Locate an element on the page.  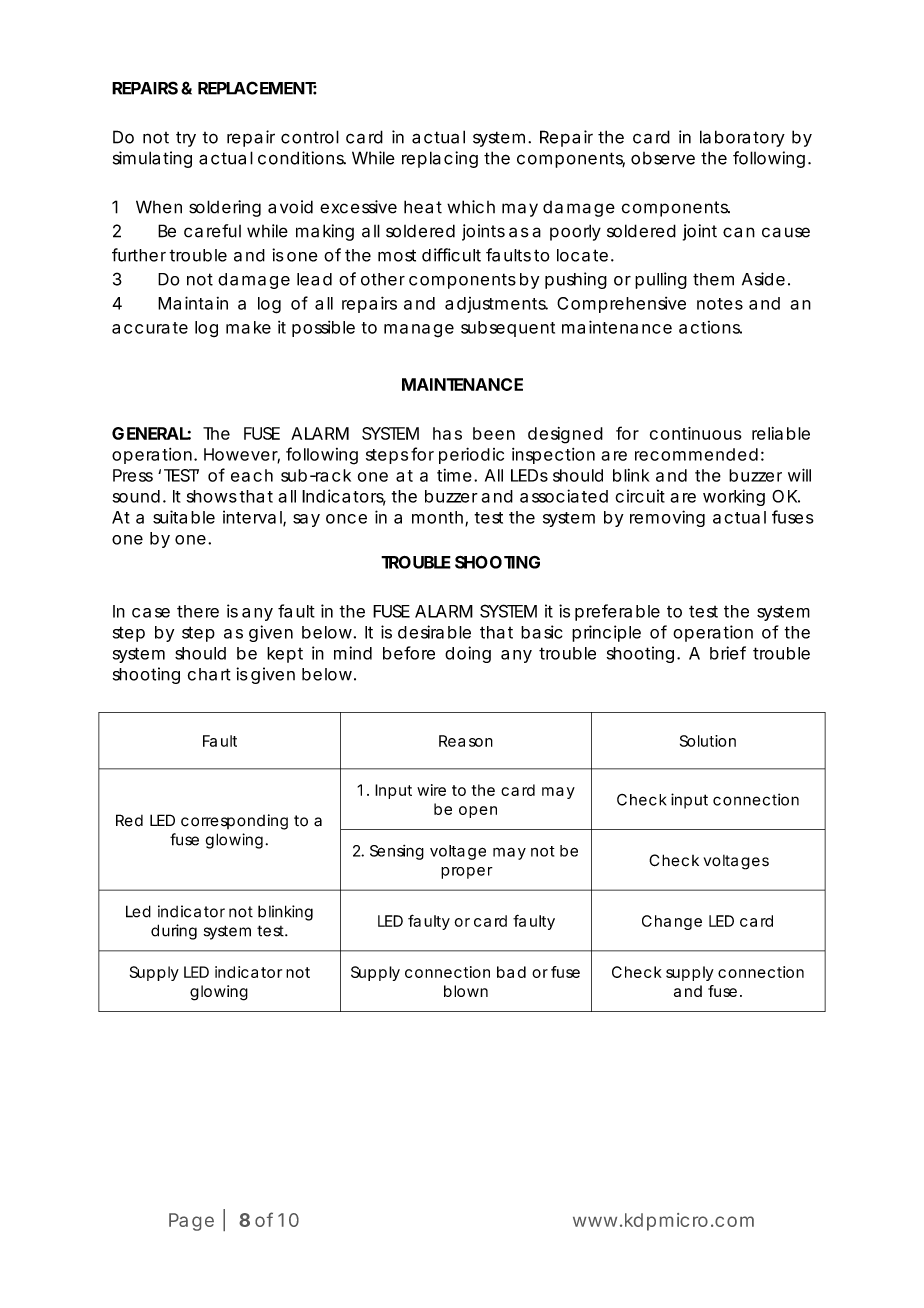
chart is located at coordinates (209, 674).
